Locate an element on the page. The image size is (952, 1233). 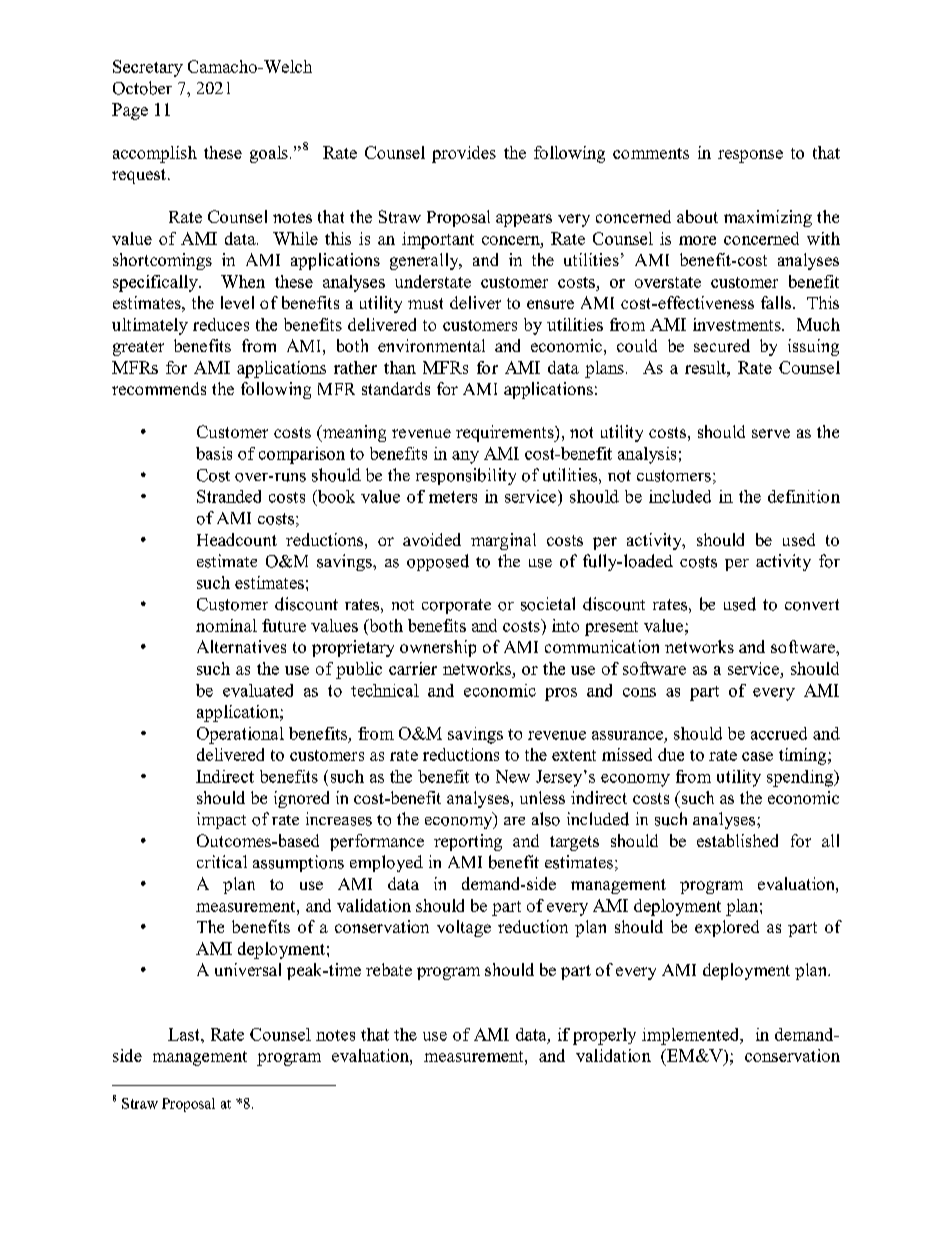
environmental is located at coordinates (431, 345).
